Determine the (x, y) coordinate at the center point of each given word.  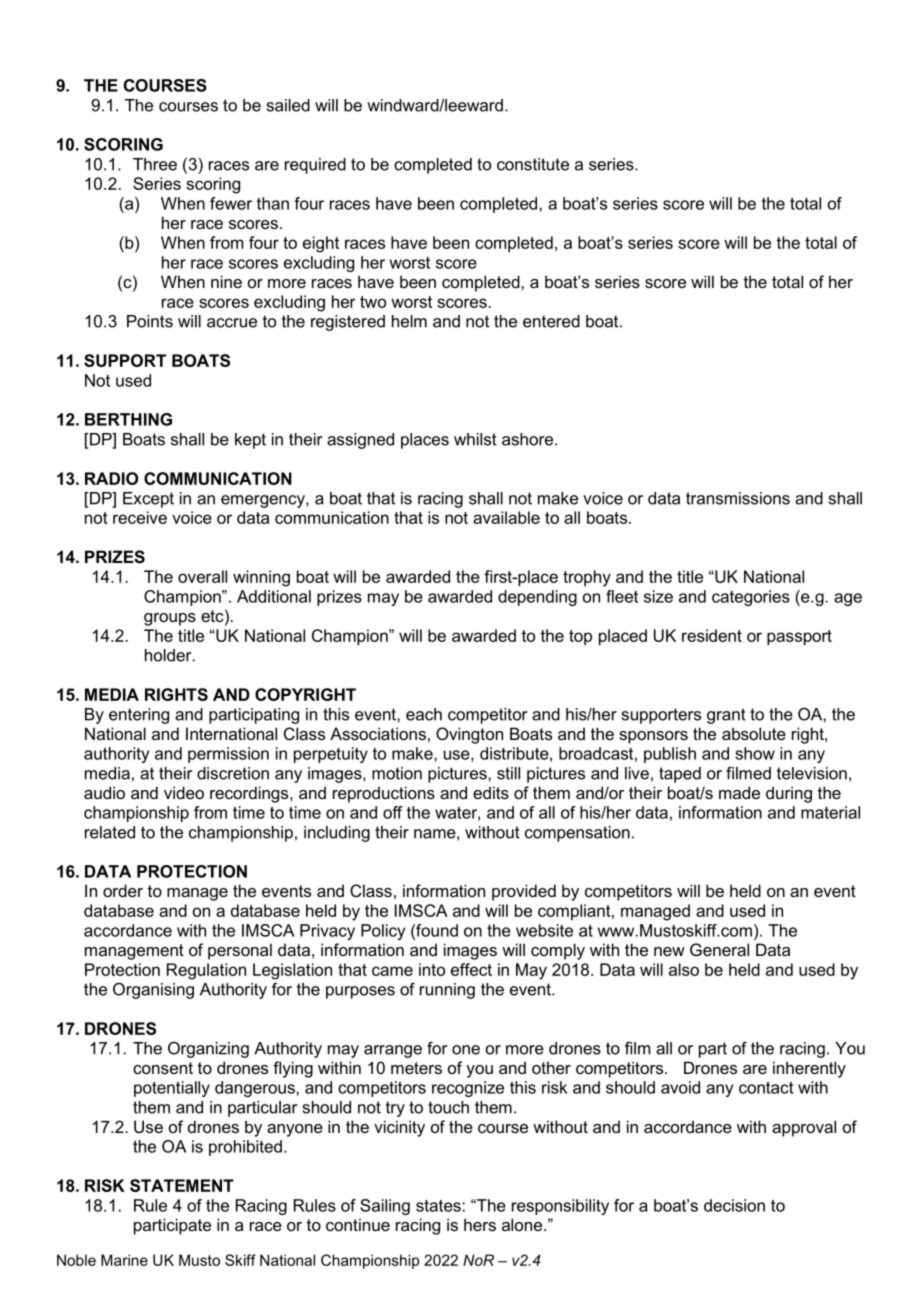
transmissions (738, 498)
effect (471, 969)
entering (139, 716)
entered (551, 321)
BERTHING (128, 419)
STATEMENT (182, 1185)
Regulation (206, 971)
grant (726, 716)
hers (480, 1224)
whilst (475, 439)
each (424, 714)
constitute (533, 164)
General (719, 949)
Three (155, 164)
